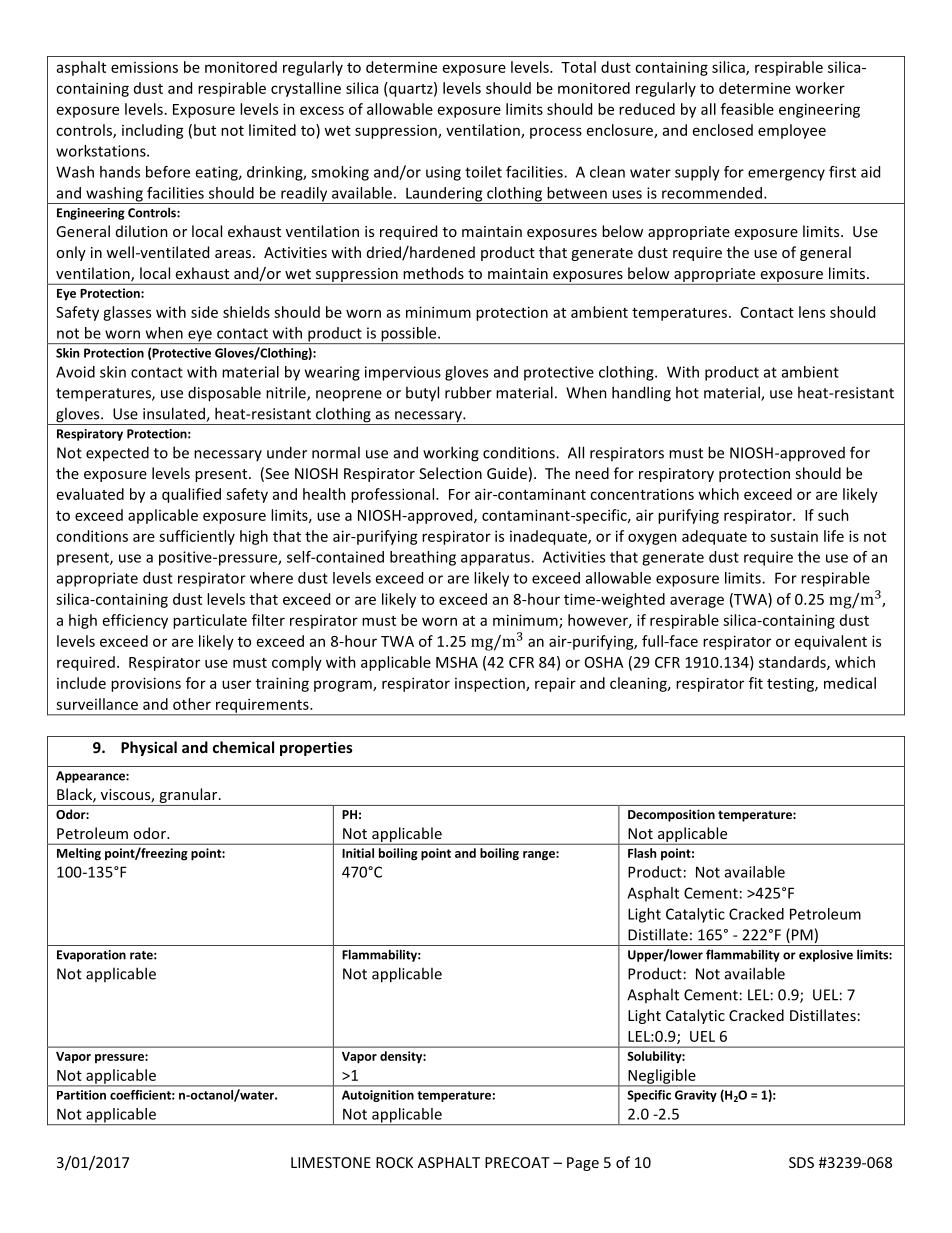  Describe the element at coordinates (79, 854) in the document. I see `Melting` at that location.
